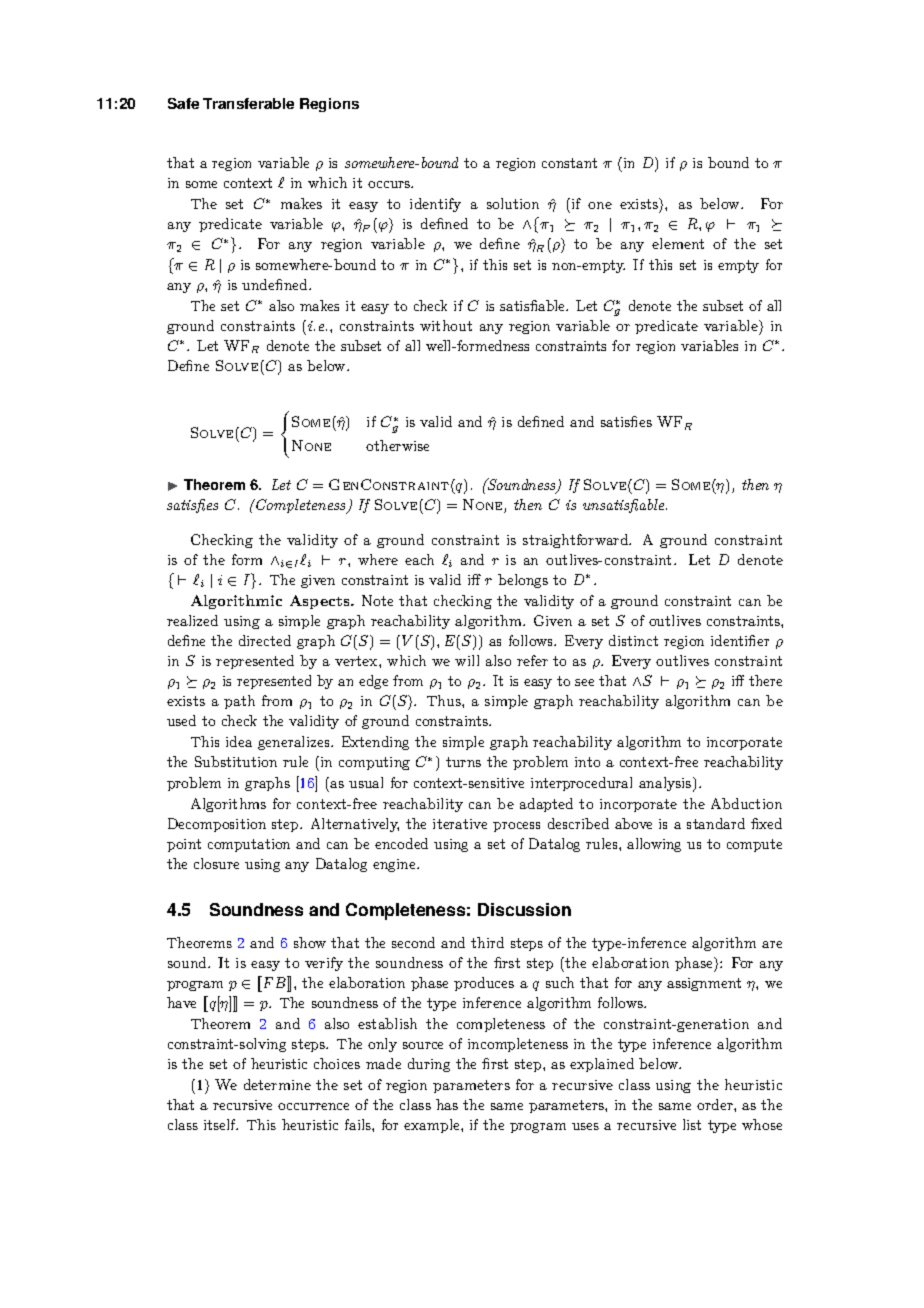  What do you see at coordinates (236, 761) in the image?
I see `Substitution` at bounding box center [236, 761].
